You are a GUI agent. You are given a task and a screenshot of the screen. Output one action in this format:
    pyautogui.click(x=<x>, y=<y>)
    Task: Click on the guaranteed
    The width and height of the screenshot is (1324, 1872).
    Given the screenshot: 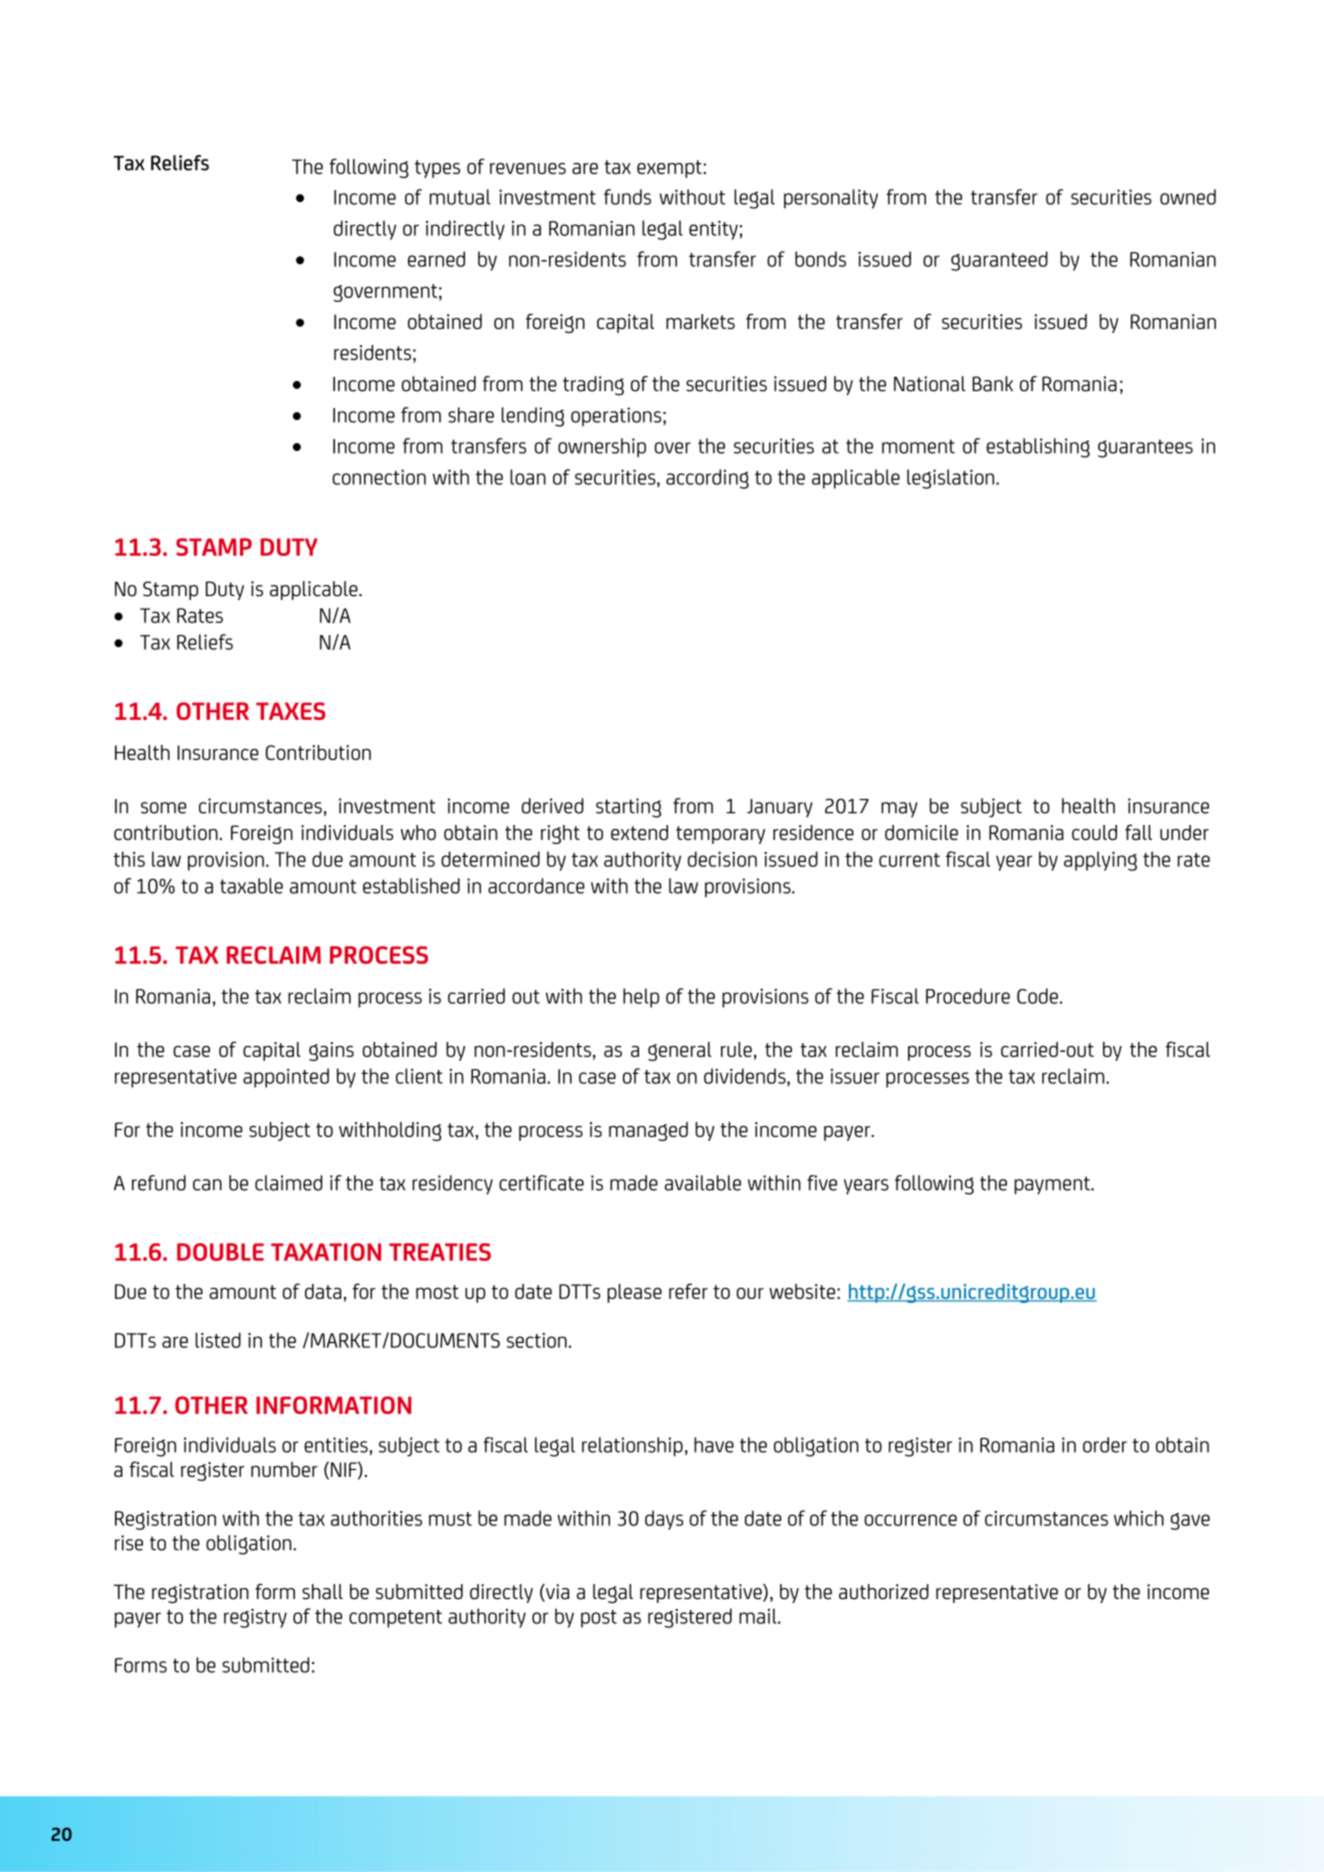 What is the action you would take?
    pyautogui.click(x=999, y=261)
